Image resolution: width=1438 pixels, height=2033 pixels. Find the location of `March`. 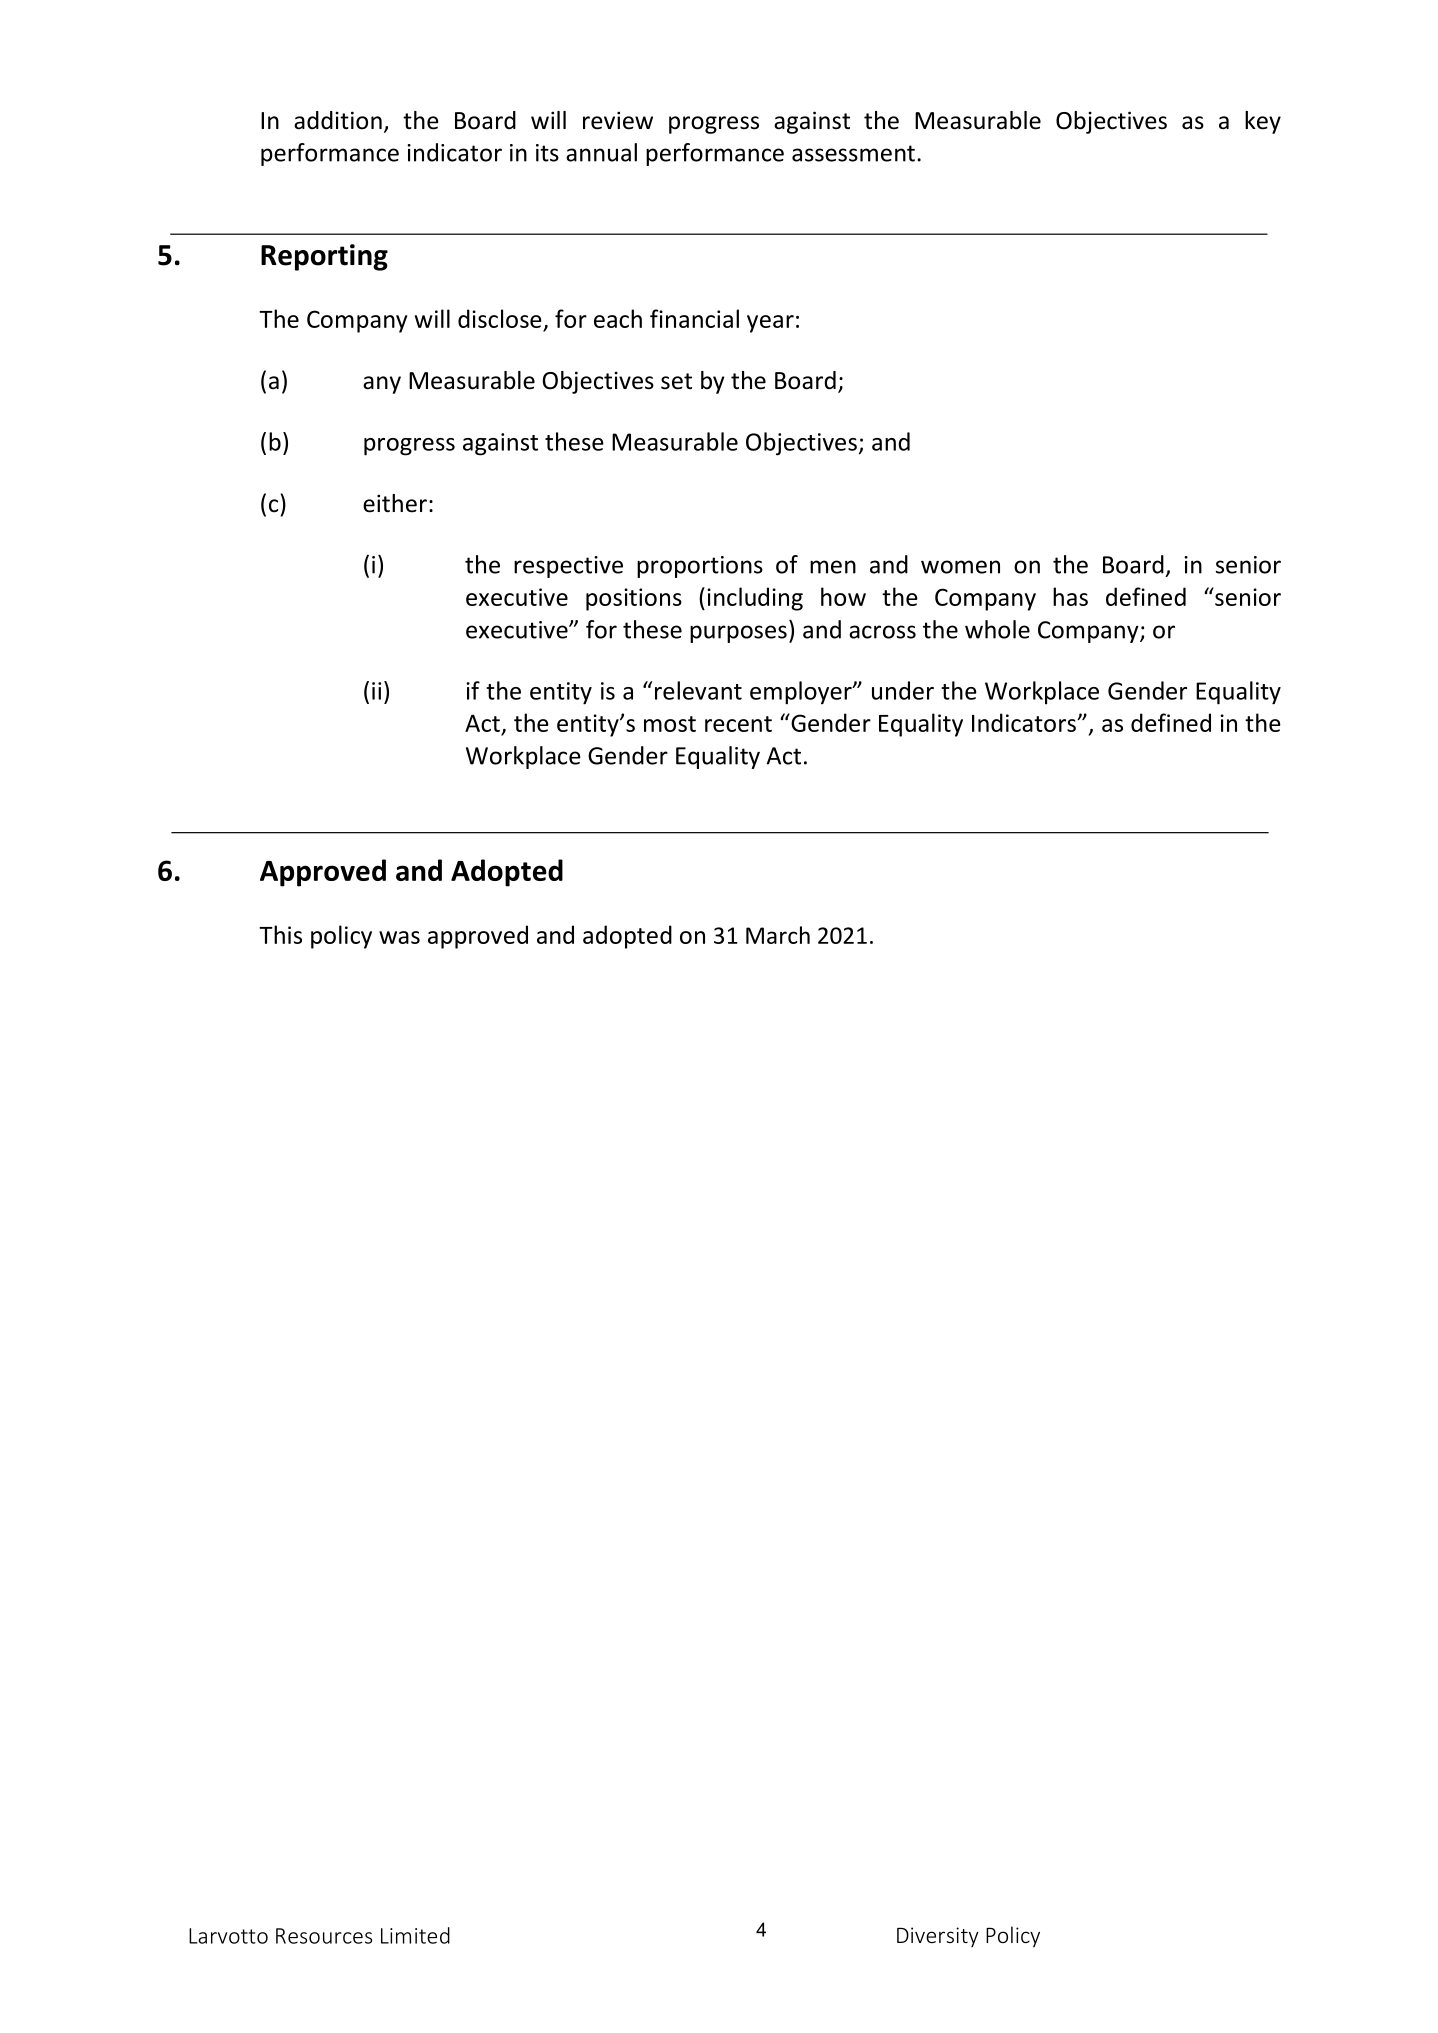

March is located at coordinates (778, 935).
